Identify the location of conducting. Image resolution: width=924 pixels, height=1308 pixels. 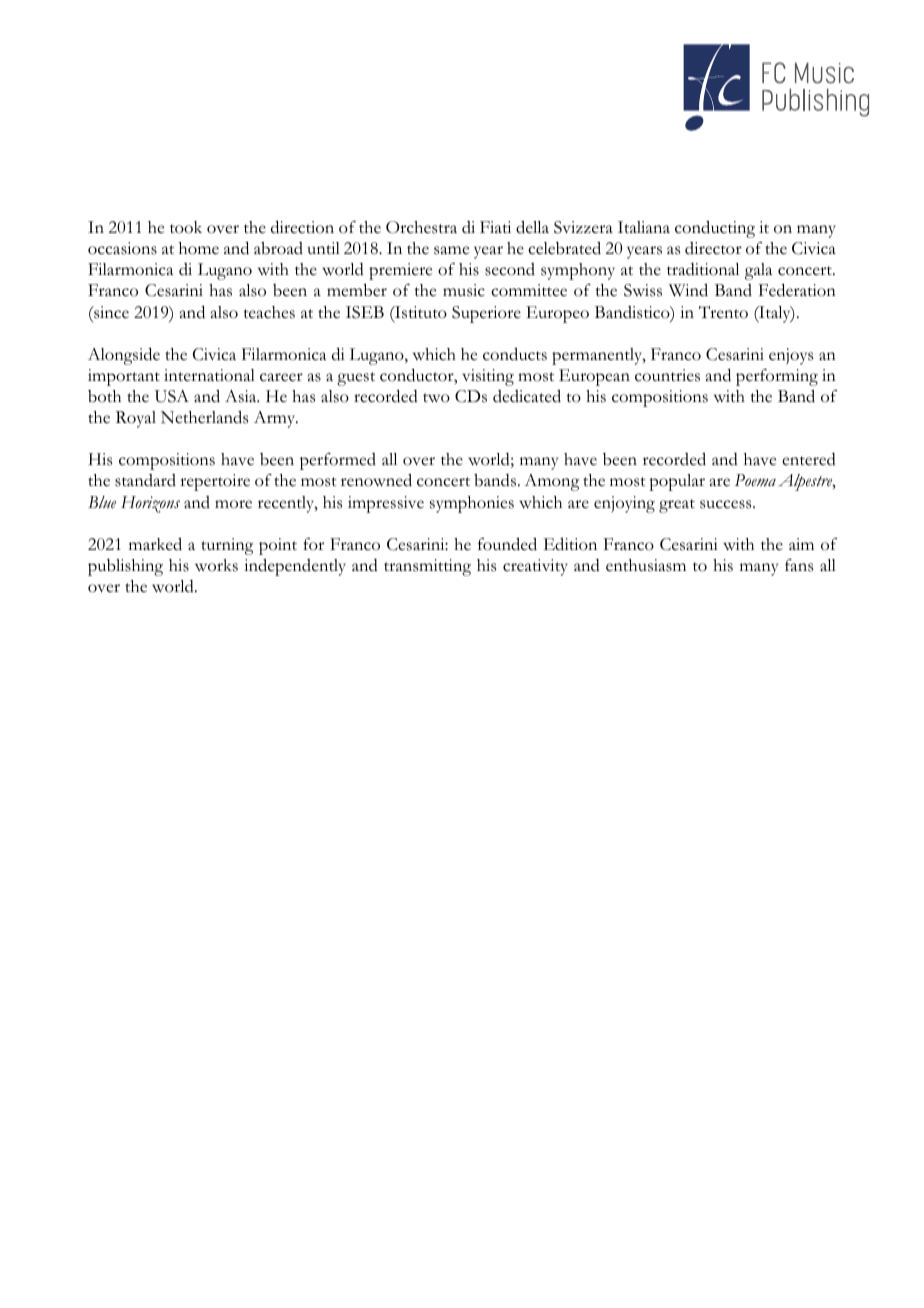
(715, 229).
